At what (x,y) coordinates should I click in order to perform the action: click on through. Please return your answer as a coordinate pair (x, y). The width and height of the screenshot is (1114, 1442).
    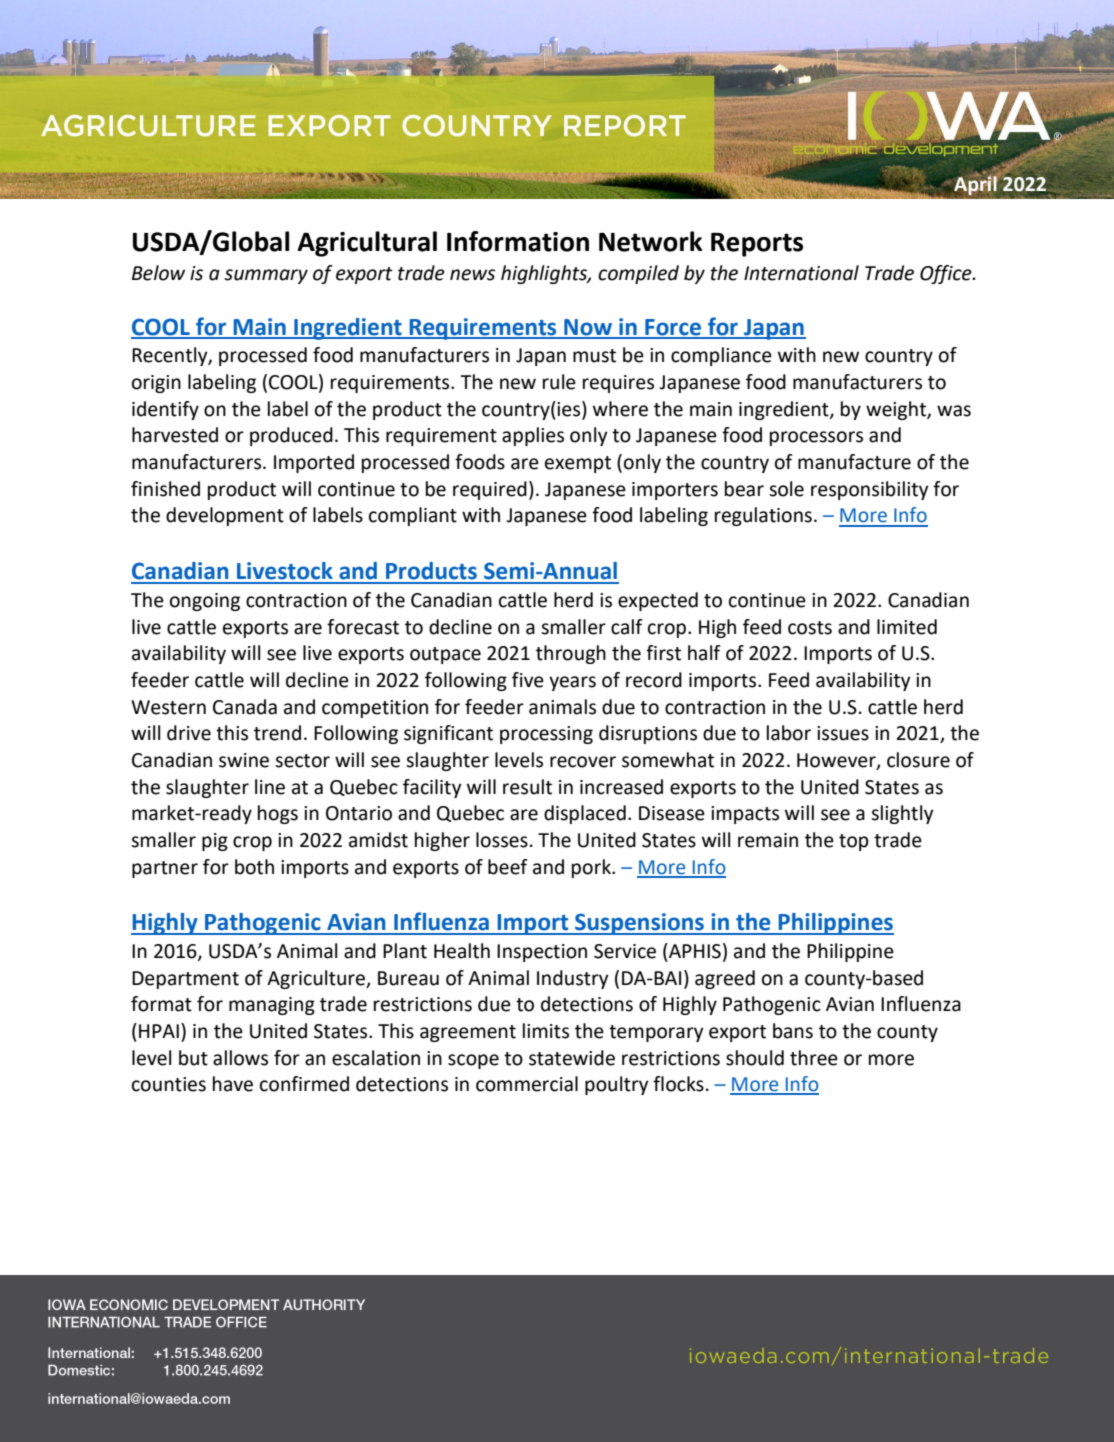
    Looking at the image, I should click on (571, 654).
